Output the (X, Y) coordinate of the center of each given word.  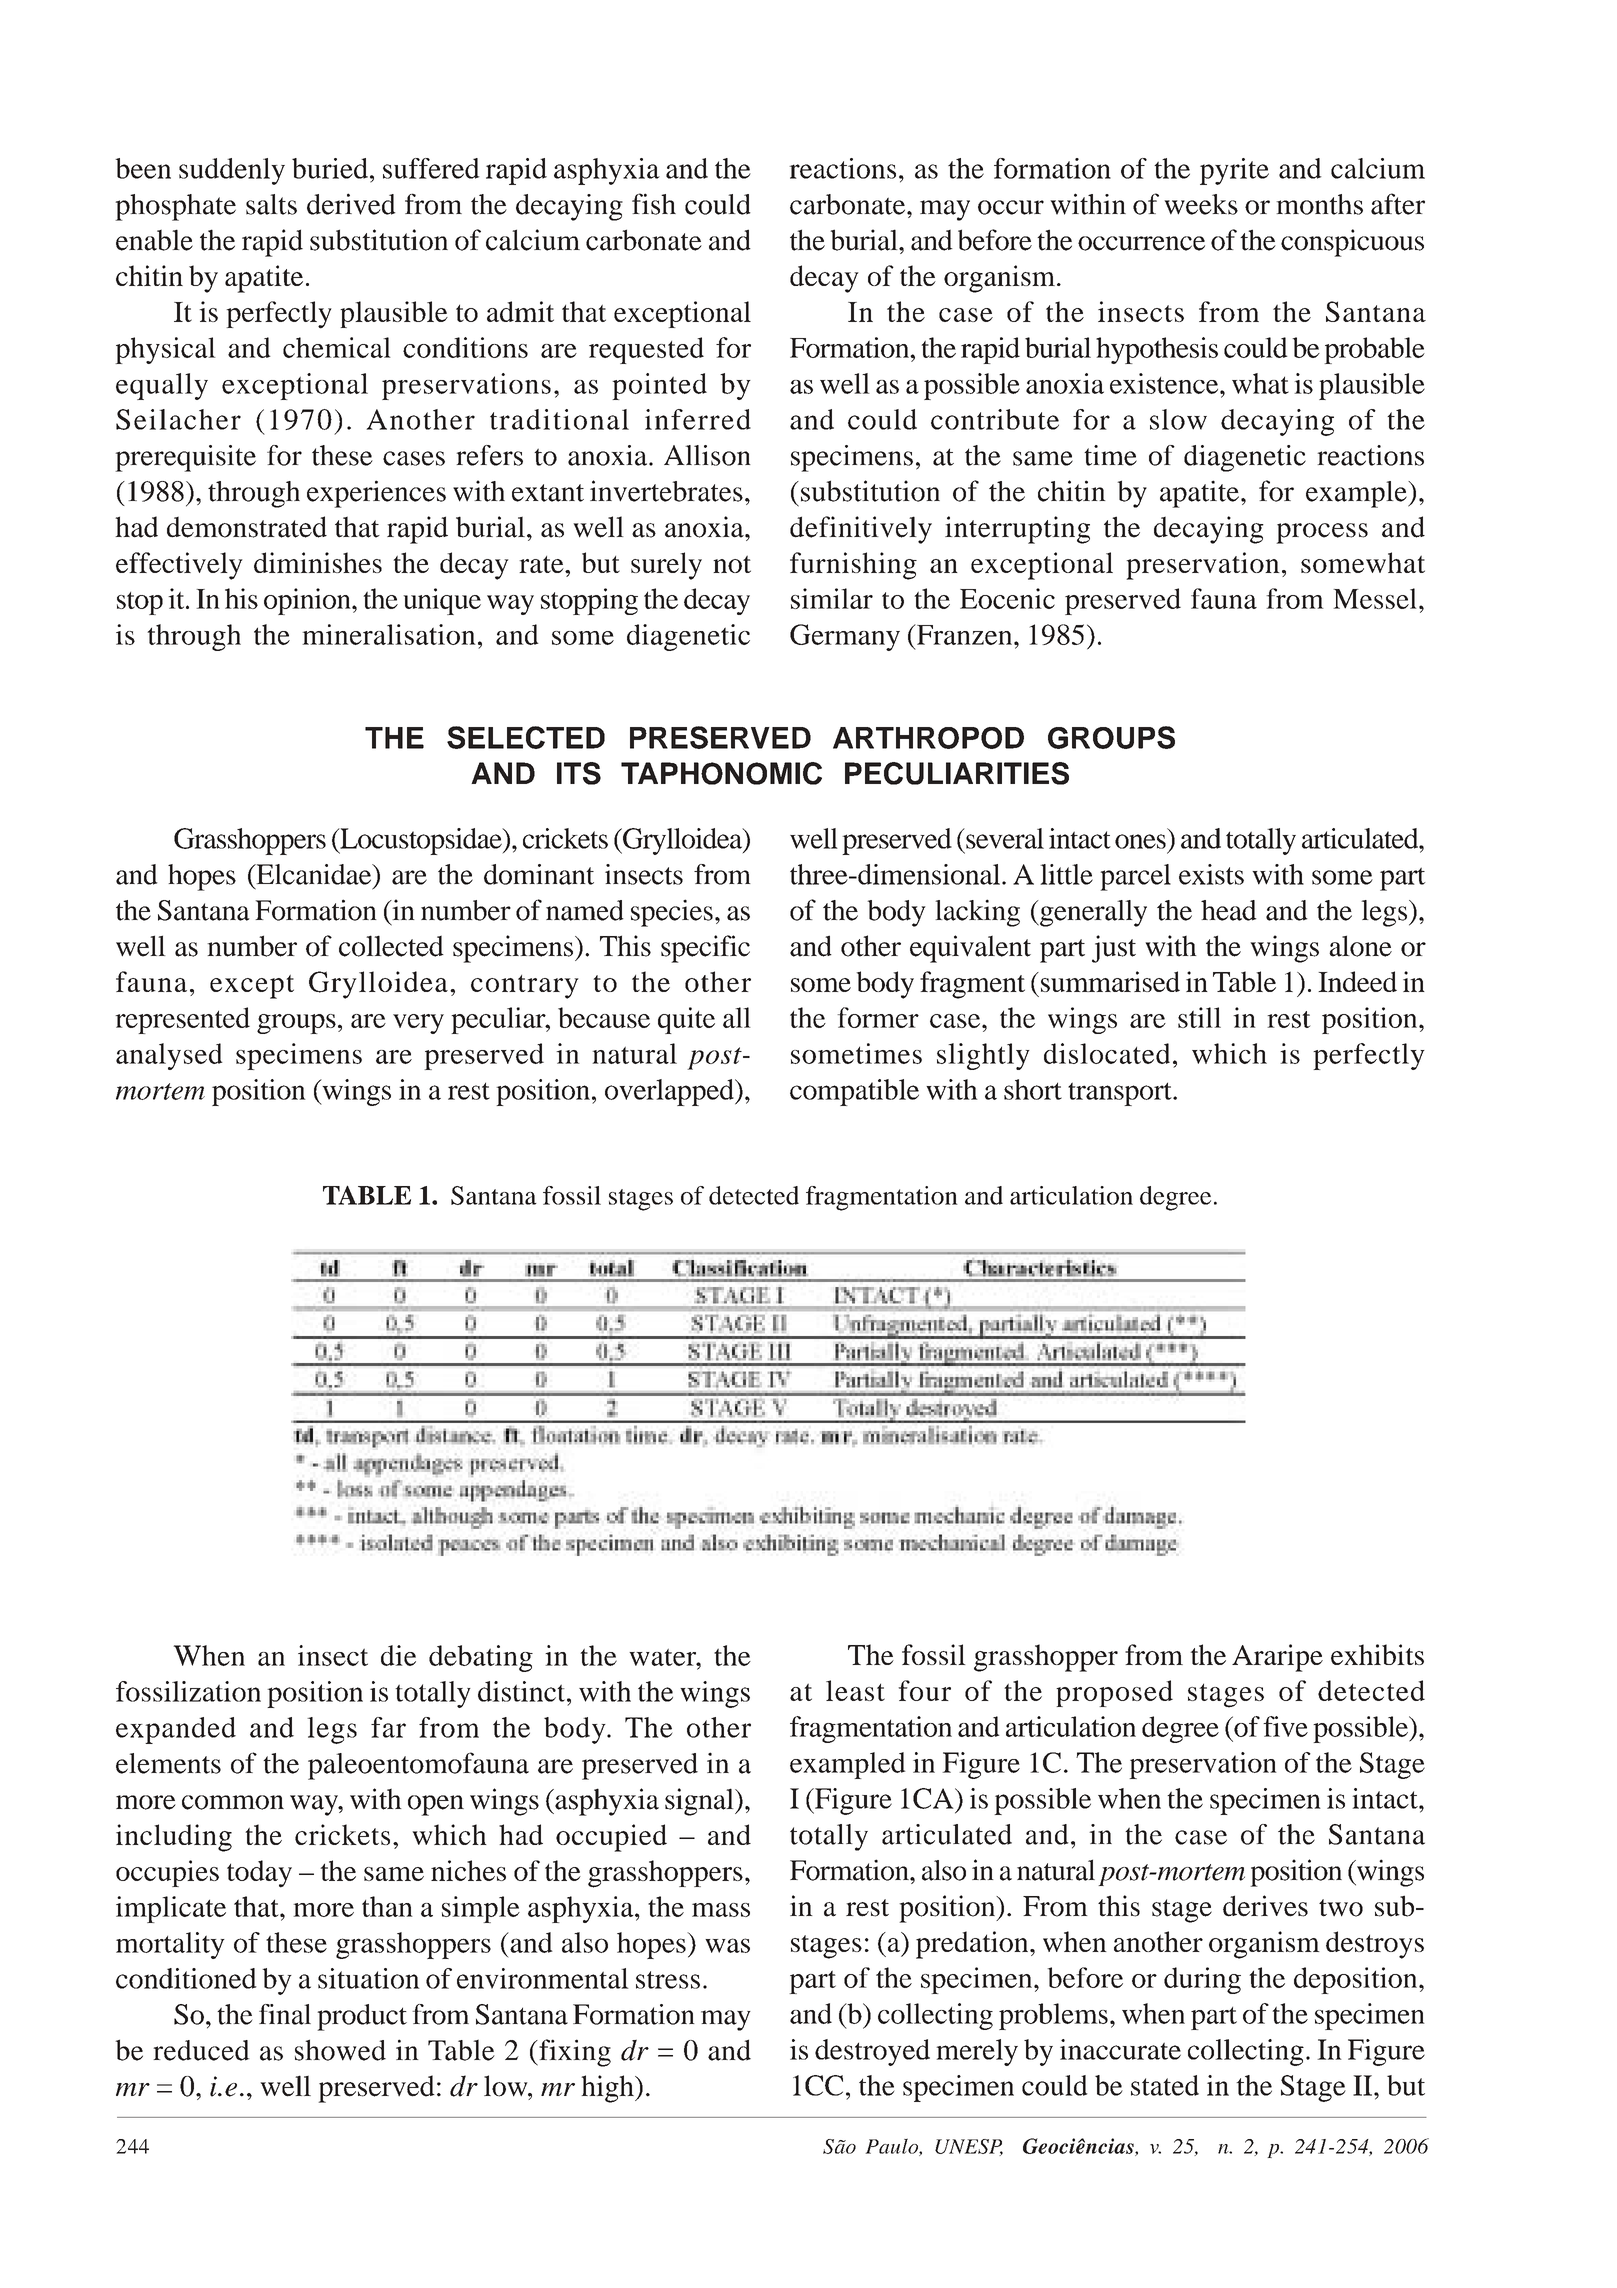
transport (1121, 1094)
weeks (1201, 204)
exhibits (1377, 1654)
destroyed (872, 2052)
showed (340, 2050)
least (855, 1690)
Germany (845, 637)
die (398, 1655)
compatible (854, 1092)
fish (654, 204)
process (1322, 533)
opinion (308, 601)
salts (271, 204)
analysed (169, 1056)
